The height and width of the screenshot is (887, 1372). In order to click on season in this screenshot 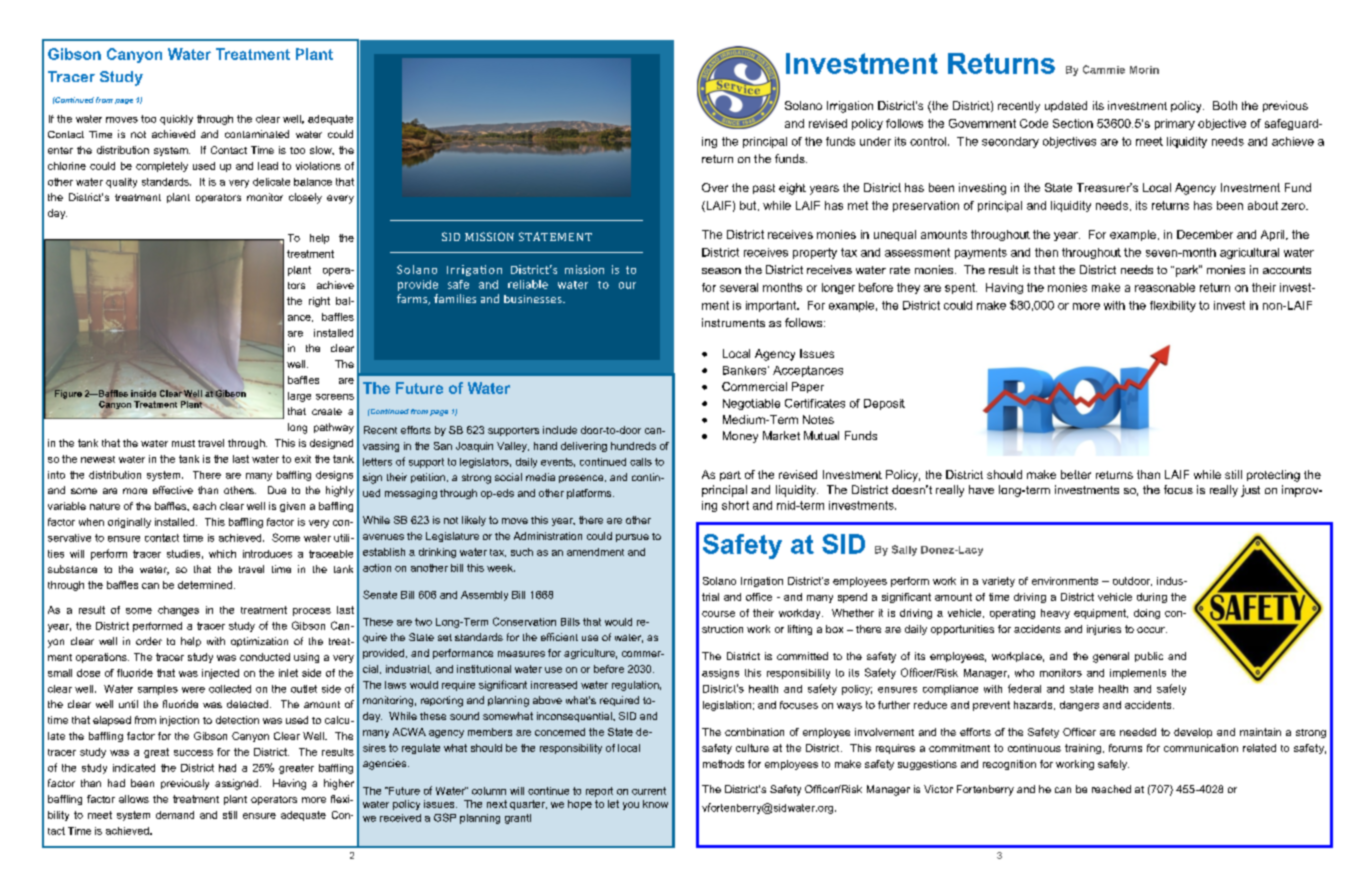, I will do `click(721, 271)`.
